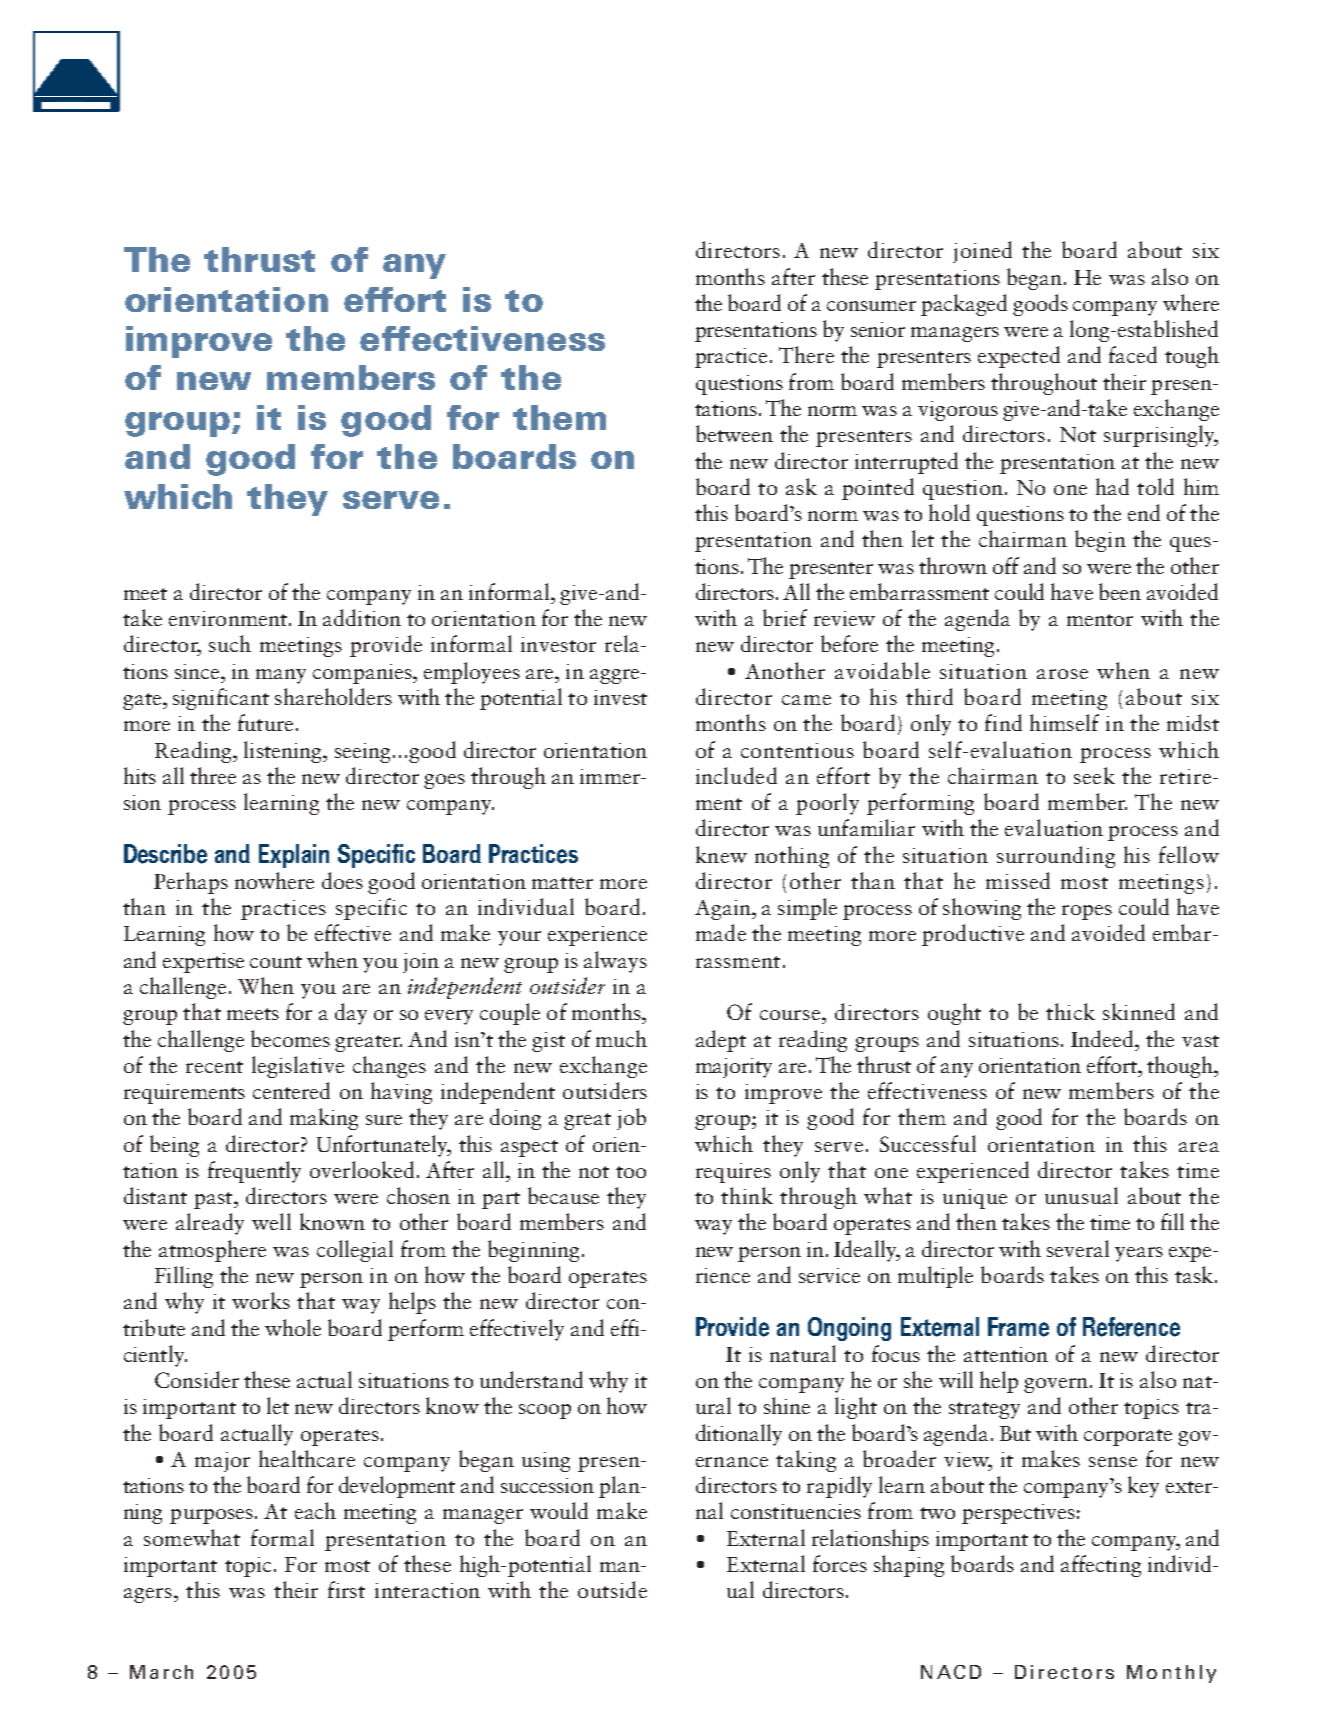  Describe the element at coordinates (721, 932) in the screenshot. I see `made` at that location.
